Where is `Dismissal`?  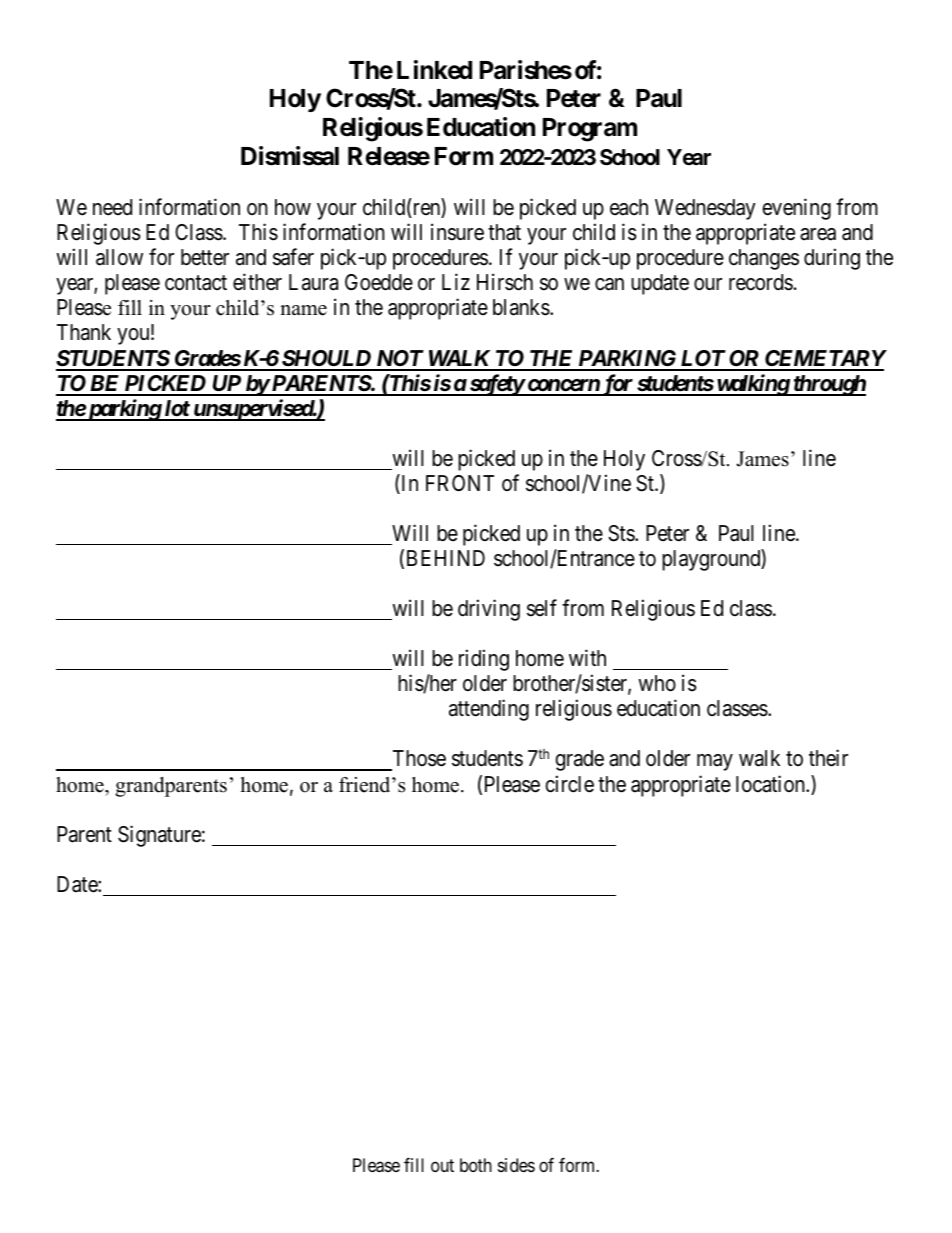 Dismissal is located at coordinates (290, 156).
